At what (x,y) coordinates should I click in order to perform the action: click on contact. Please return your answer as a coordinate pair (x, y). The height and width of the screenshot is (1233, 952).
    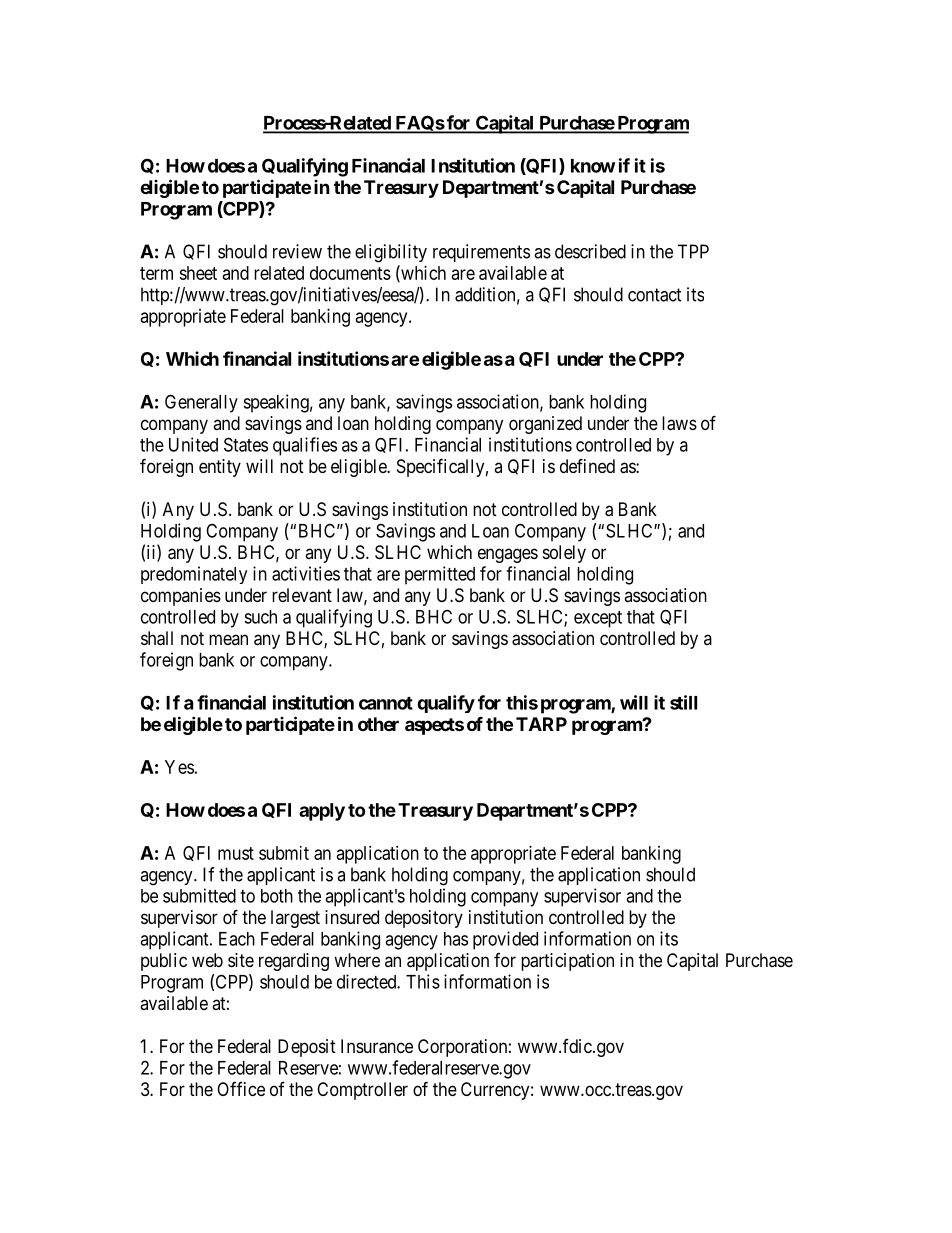
    Looking at the image, I should click on (655, 295).
